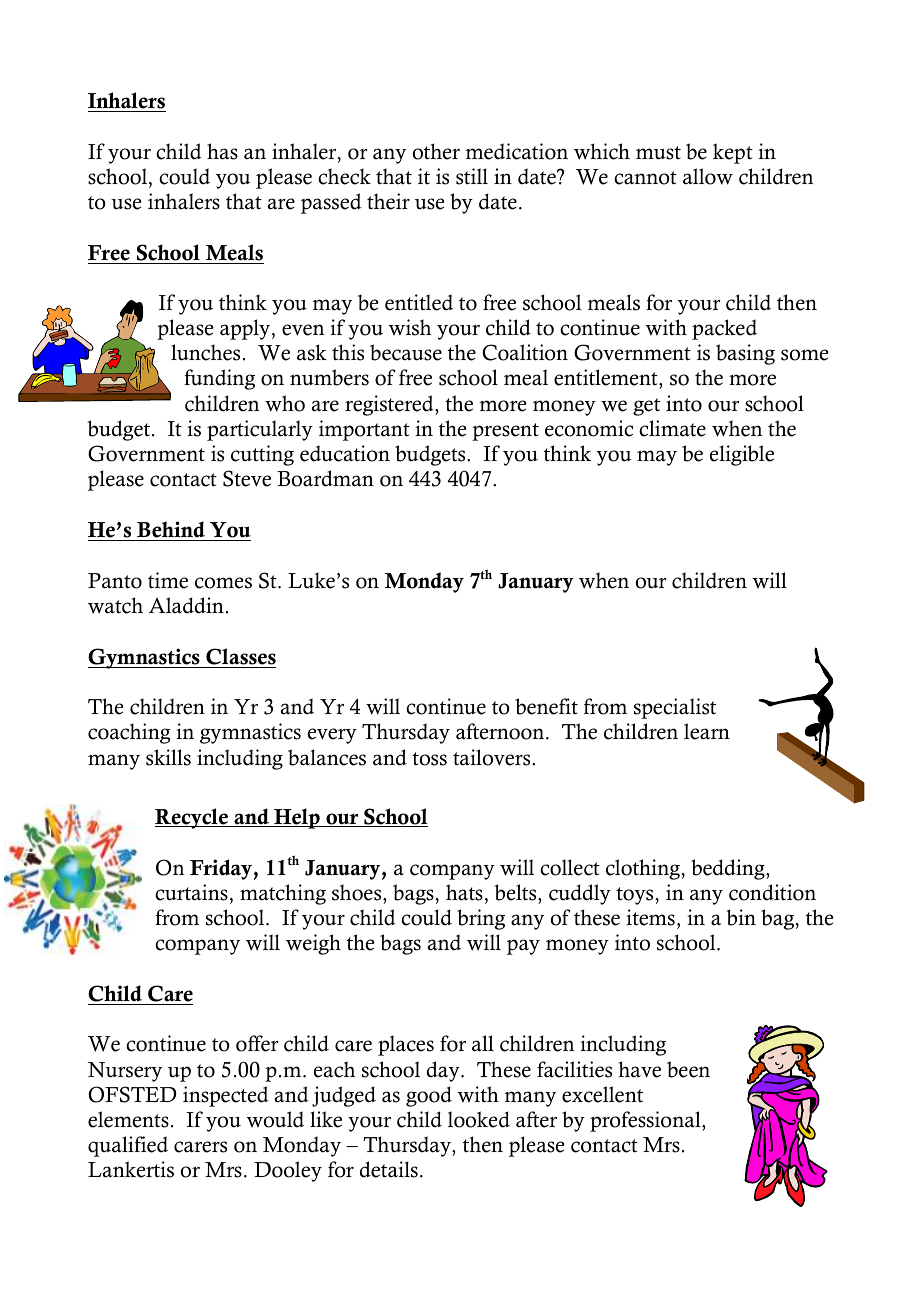  Describe the element at coordinates (171, 531) in the image. I see `Behind` at that location.
